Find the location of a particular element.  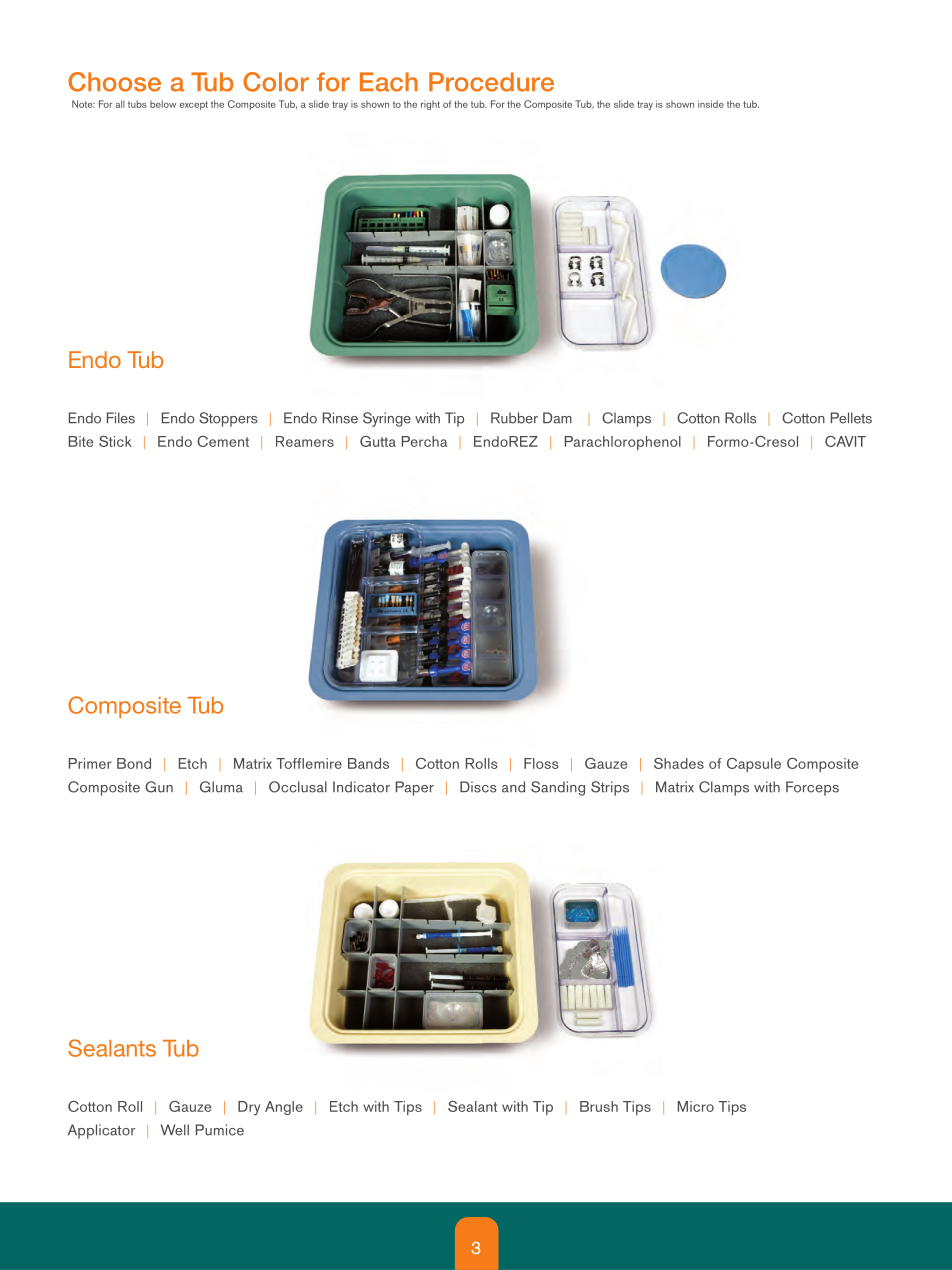

Capsule is located at coordinates (754, 765).
